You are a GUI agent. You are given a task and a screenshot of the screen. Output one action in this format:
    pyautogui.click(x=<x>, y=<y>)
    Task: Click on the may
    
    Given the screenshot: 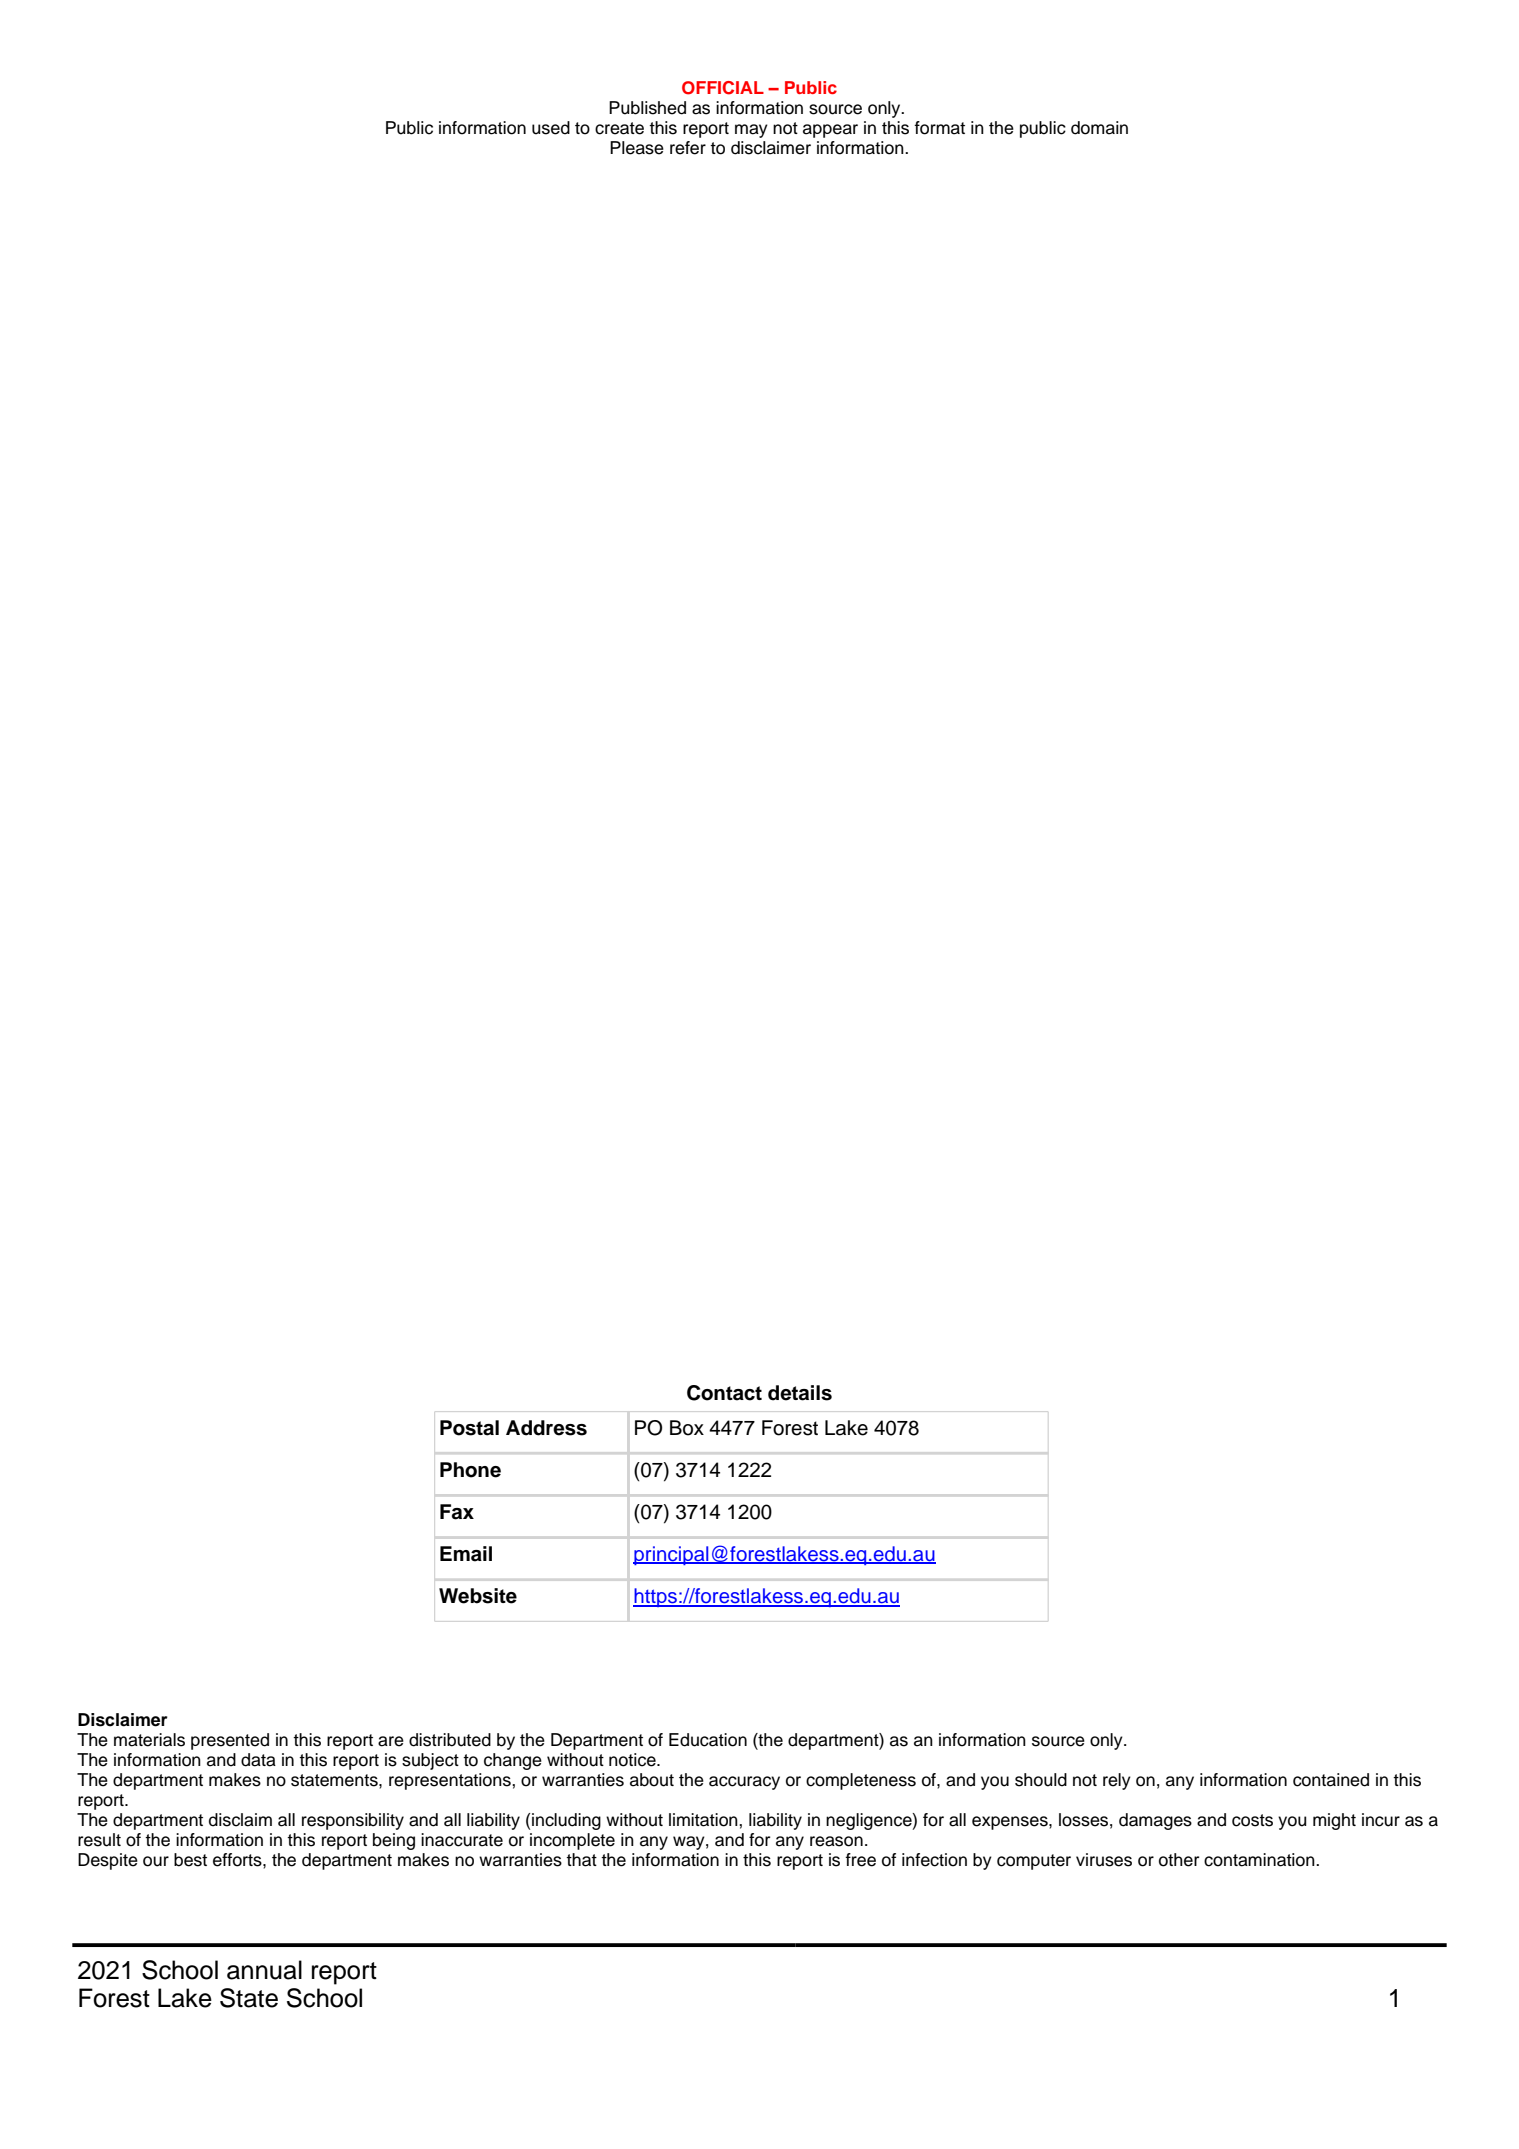 What is the action you would take?
    pyautogui.click(x=751, y=131)
